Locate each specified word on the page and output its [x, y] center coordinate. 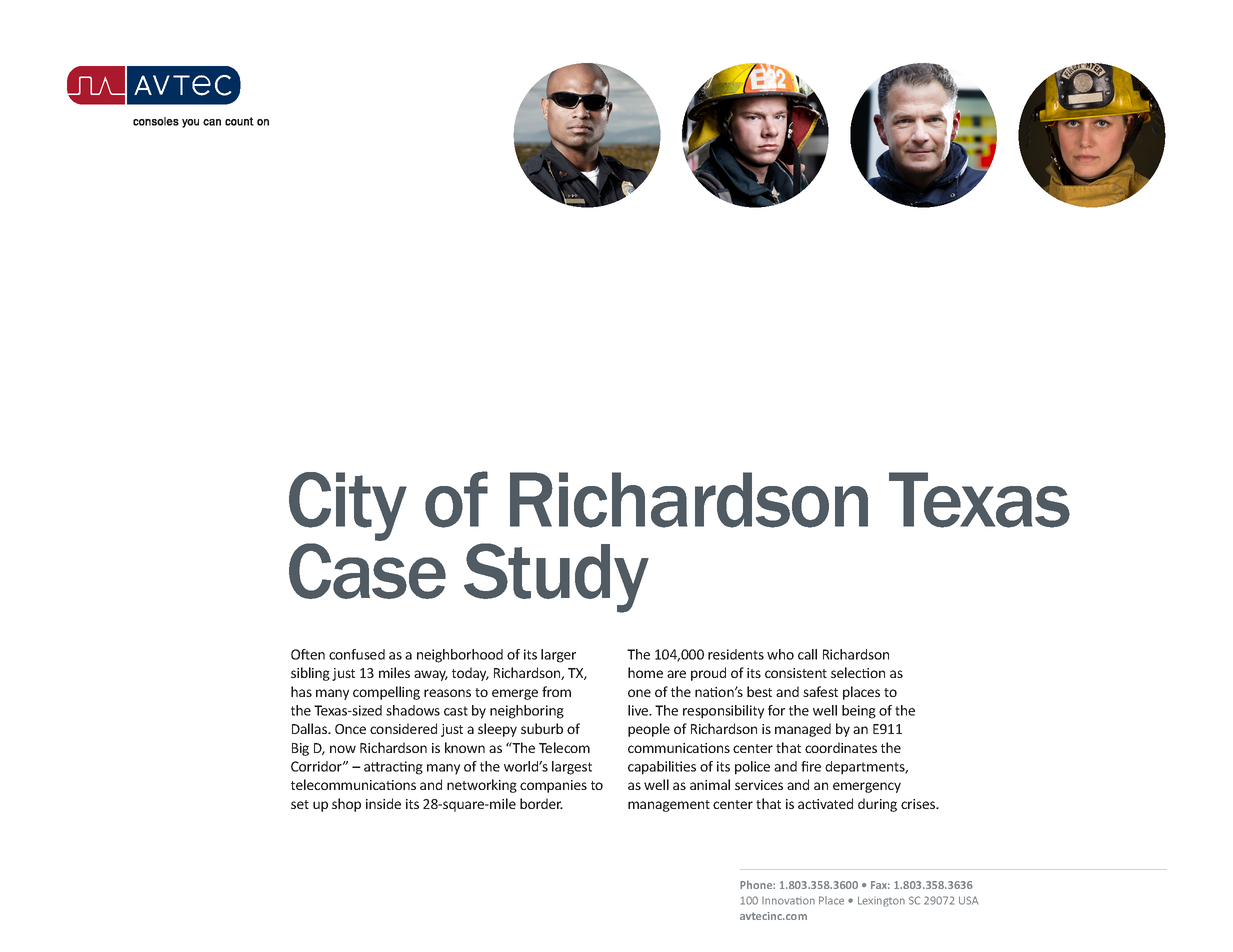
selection [858, 672]
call [807, 654]
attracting [393, 768]
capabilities [662, 768]
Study [556, 578]
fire [811, 766]
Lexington [881, 901]
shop [346, 805]
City [348, 508]
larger [558, 656]
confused [357, 654]
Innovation [788, 901]
